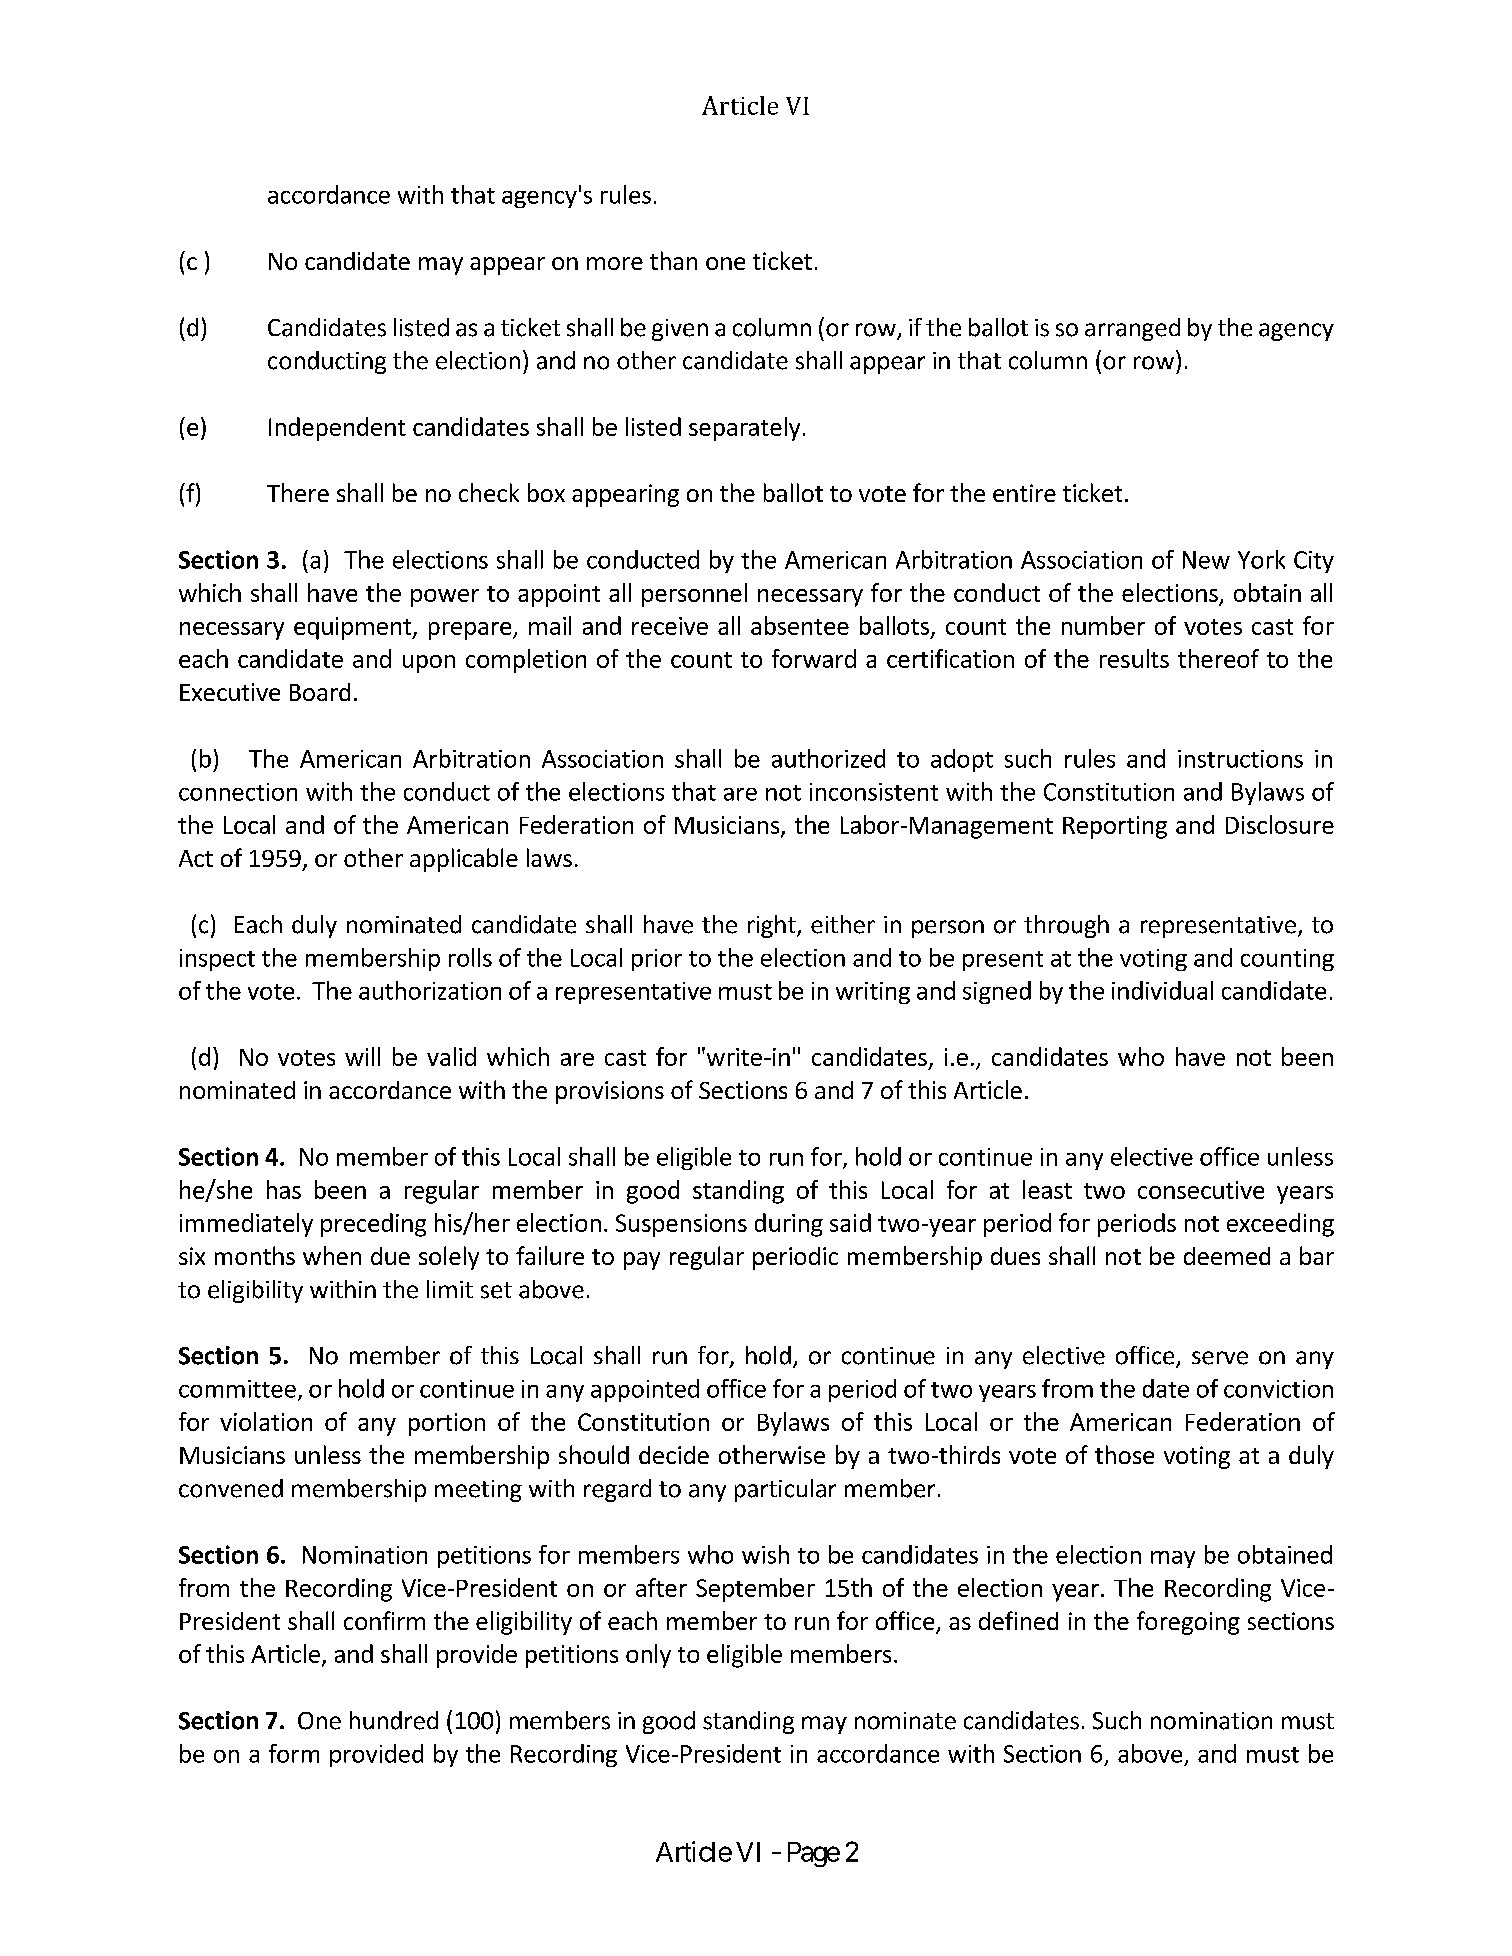 This screenshot has height=1956, width=1512. I want to click on arranged, so click(1132, 329).
